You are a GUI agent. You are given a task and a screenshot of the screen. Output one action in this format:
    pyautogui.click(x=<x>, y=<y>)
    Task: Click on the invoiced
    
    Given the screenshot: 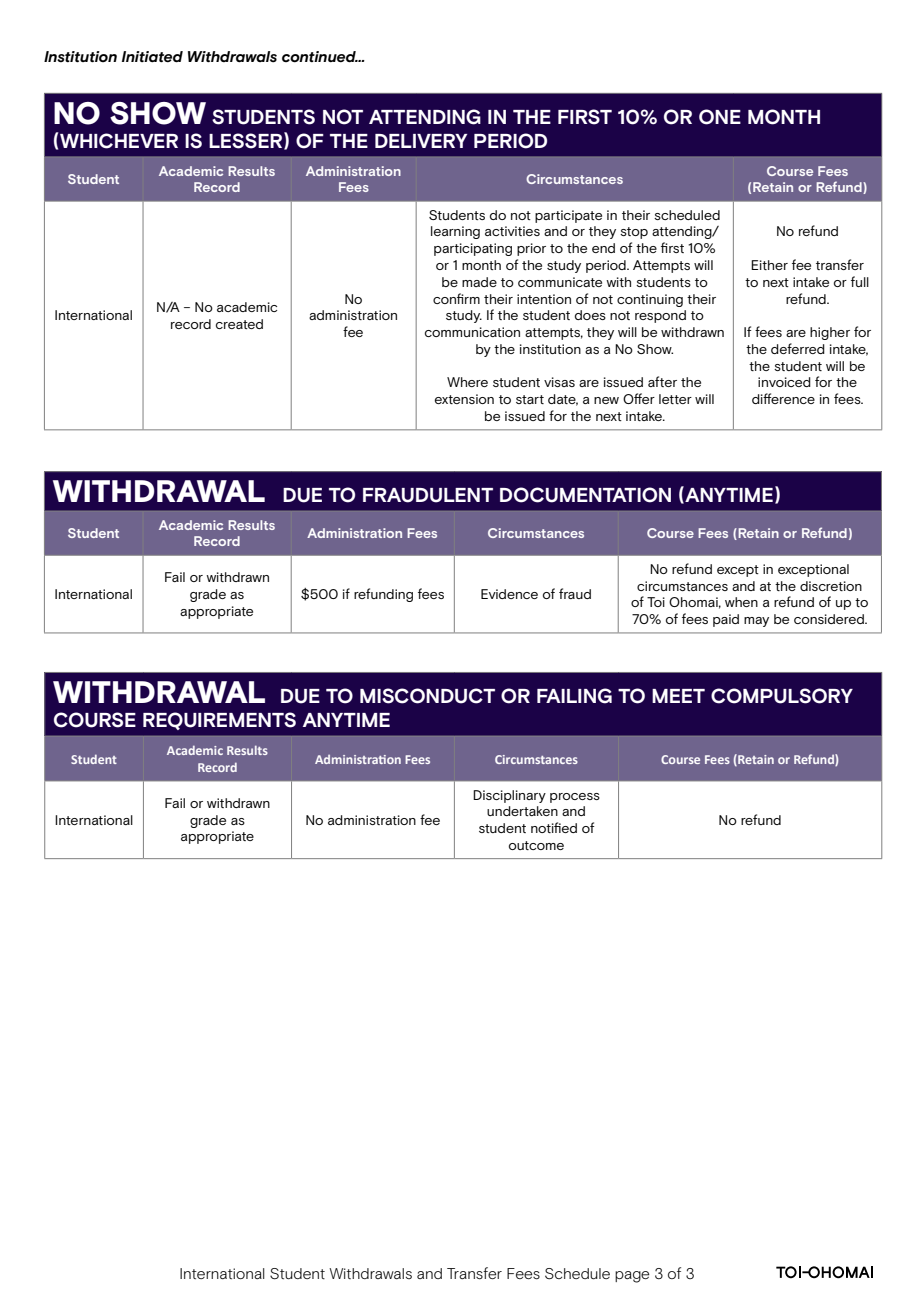 What is the action you would take?
    pyautogui.click(x=784, y=382)
